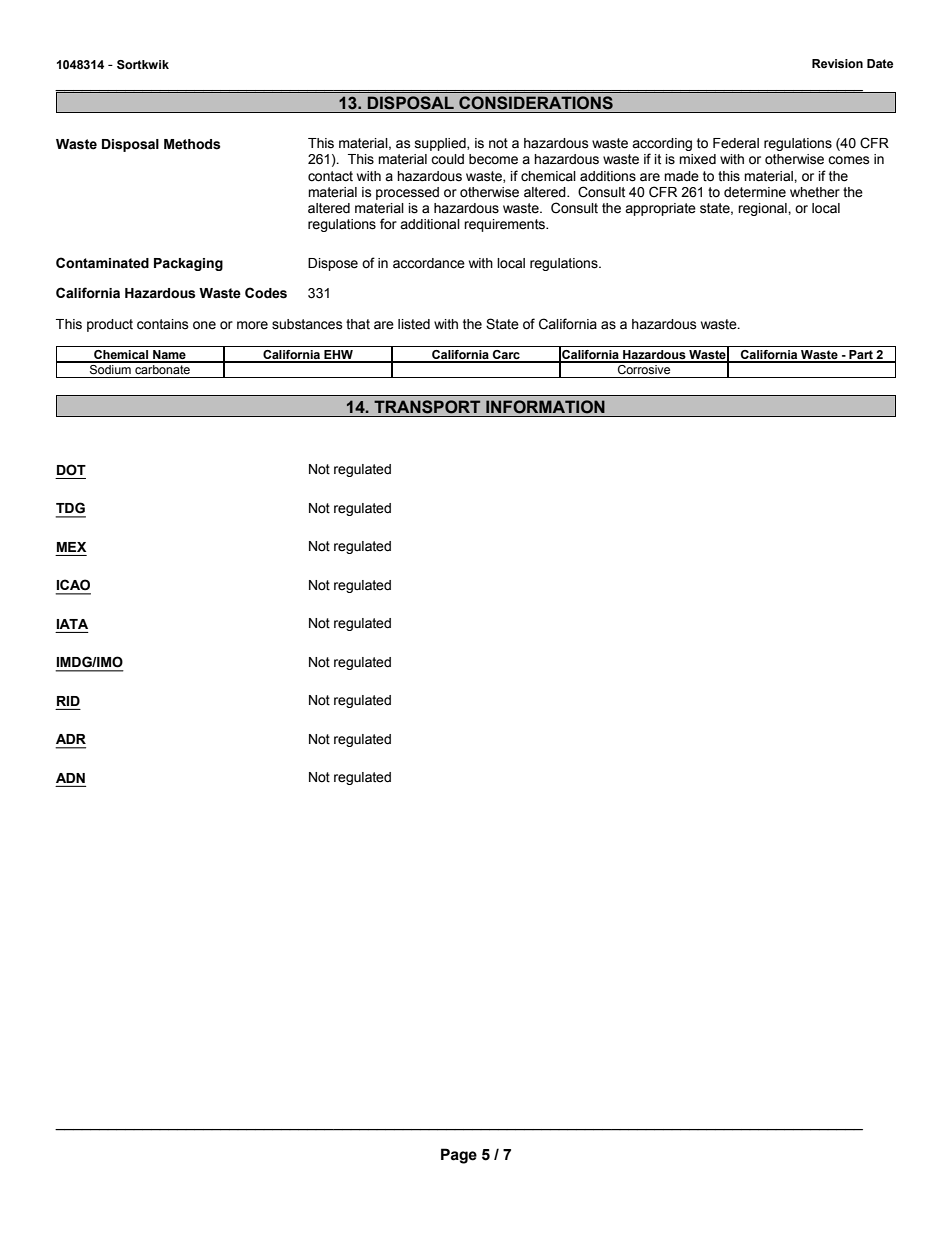 The image size is (952, 1233). I want to click on RID, so click(68, 701).
